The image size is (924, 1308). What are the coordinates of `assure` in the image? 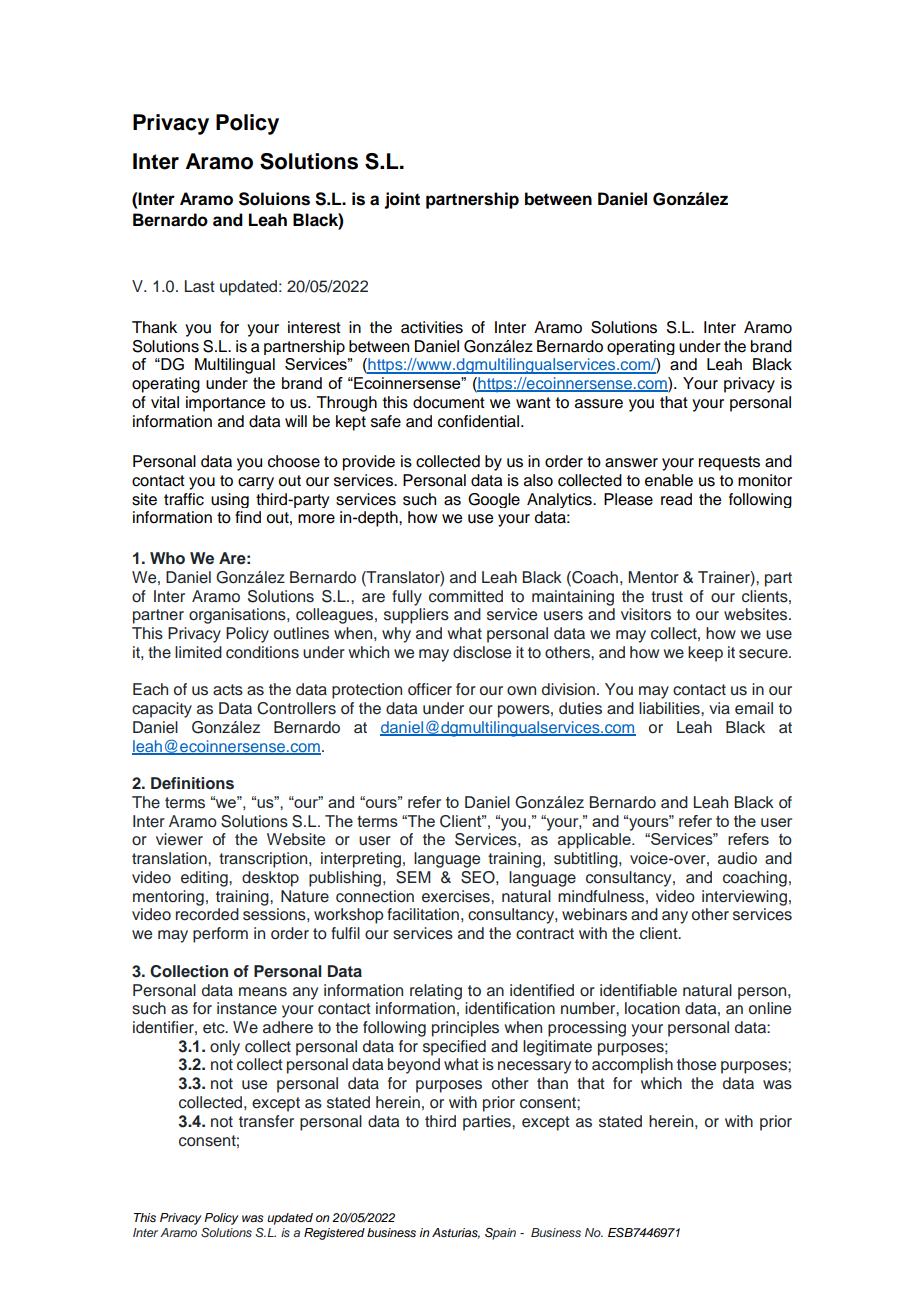 It's located at (599, 404).
